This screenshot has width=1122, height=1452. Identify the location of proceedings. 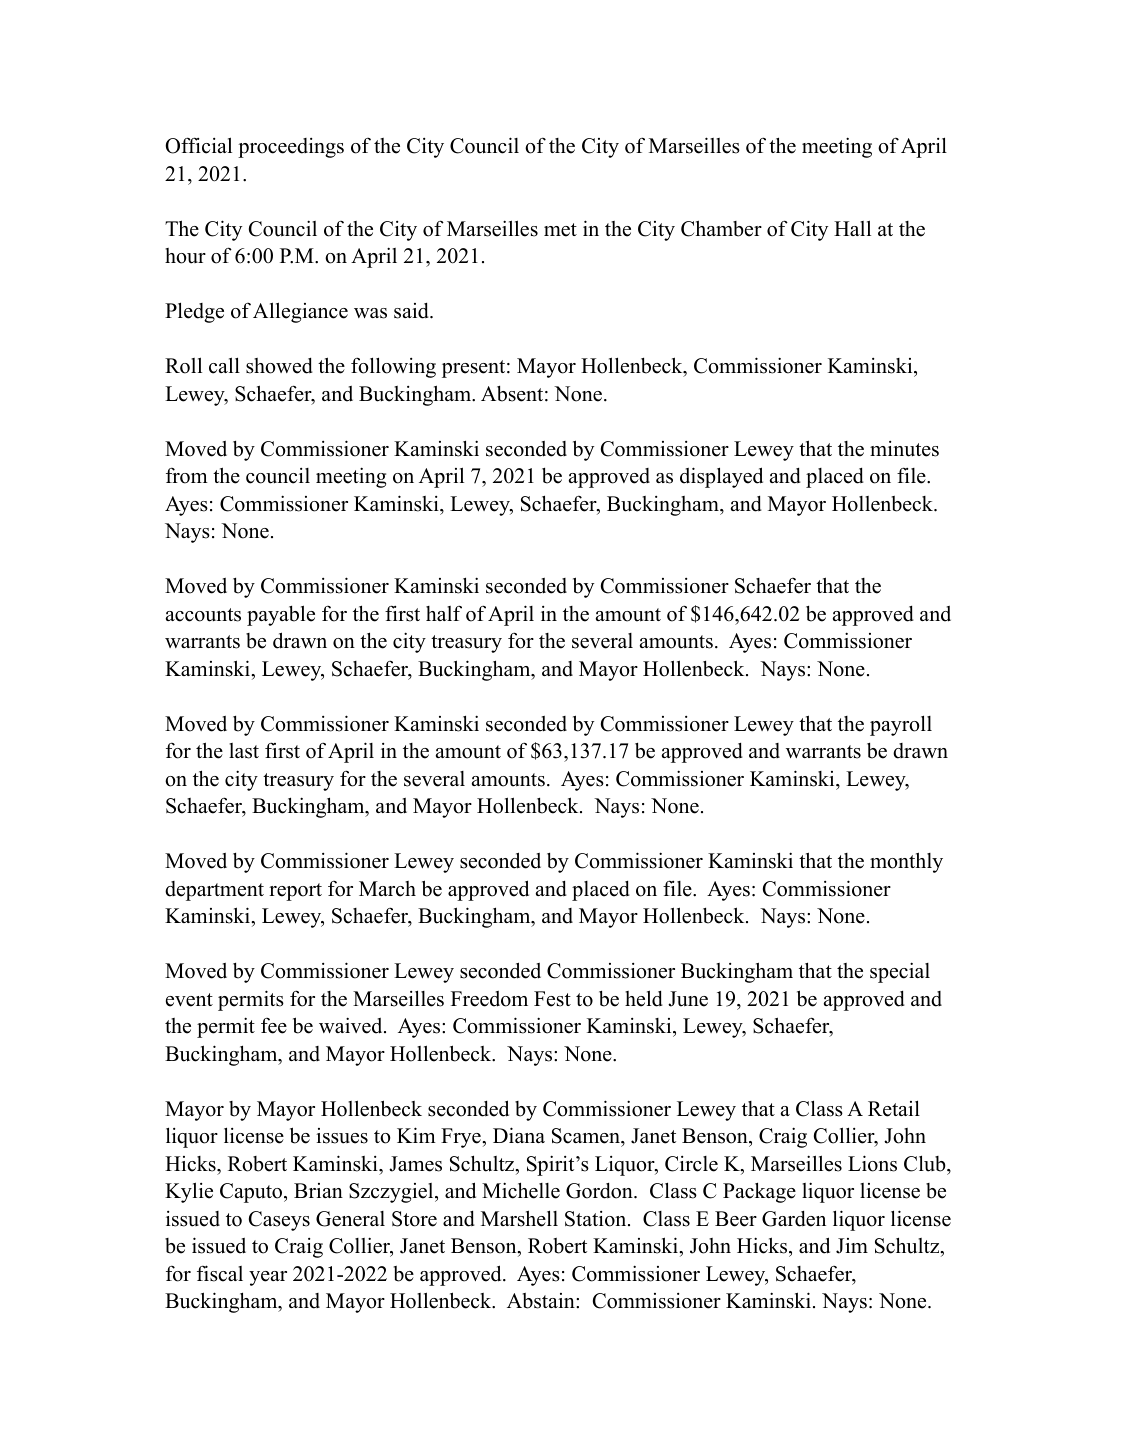
(291, 148).
